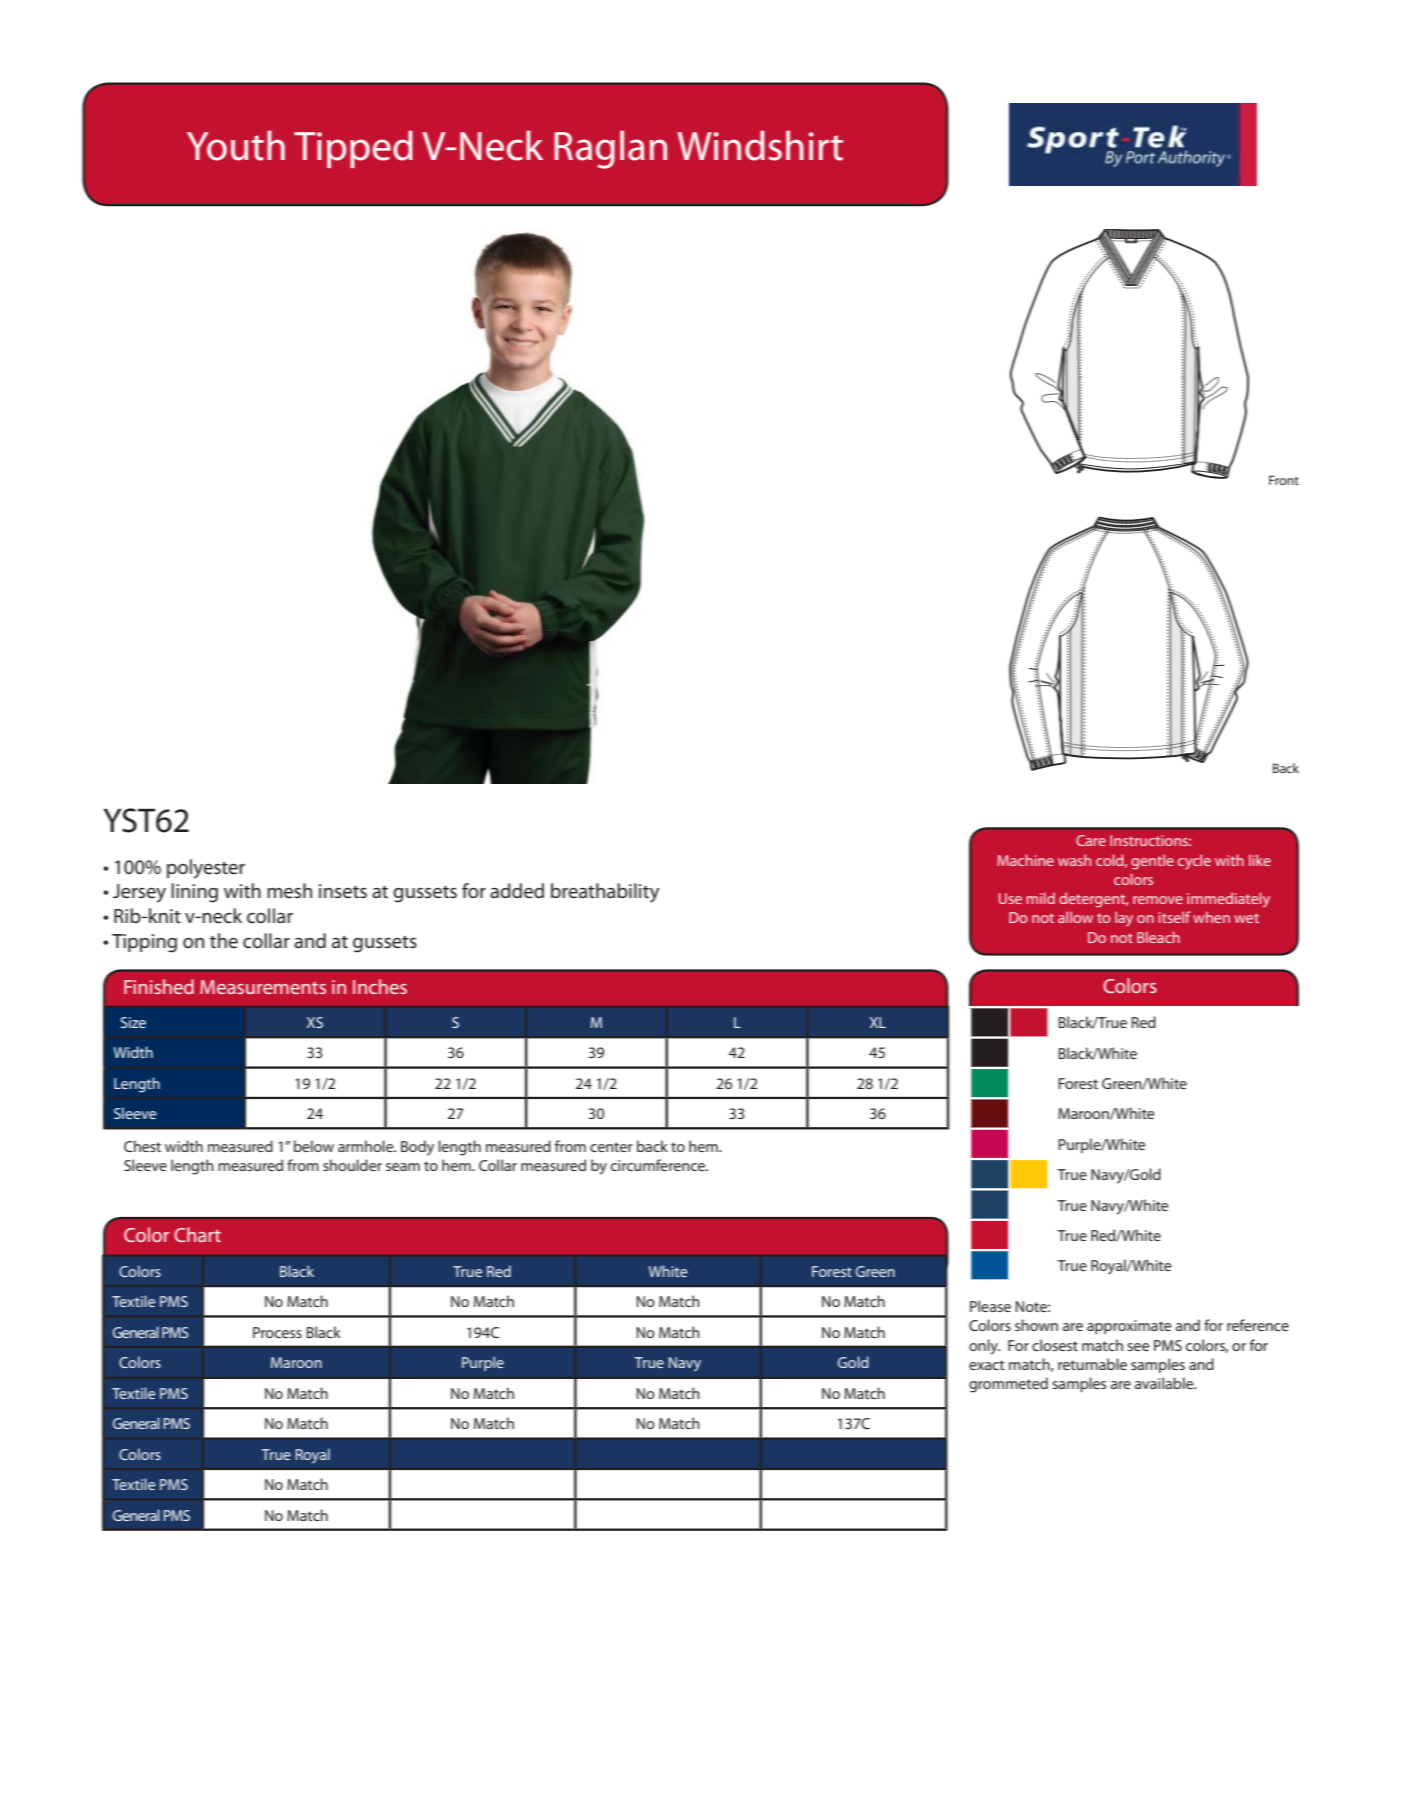  Describe the element at coordinates (611, 1147) in the screenshot. I see `center` at that location.
